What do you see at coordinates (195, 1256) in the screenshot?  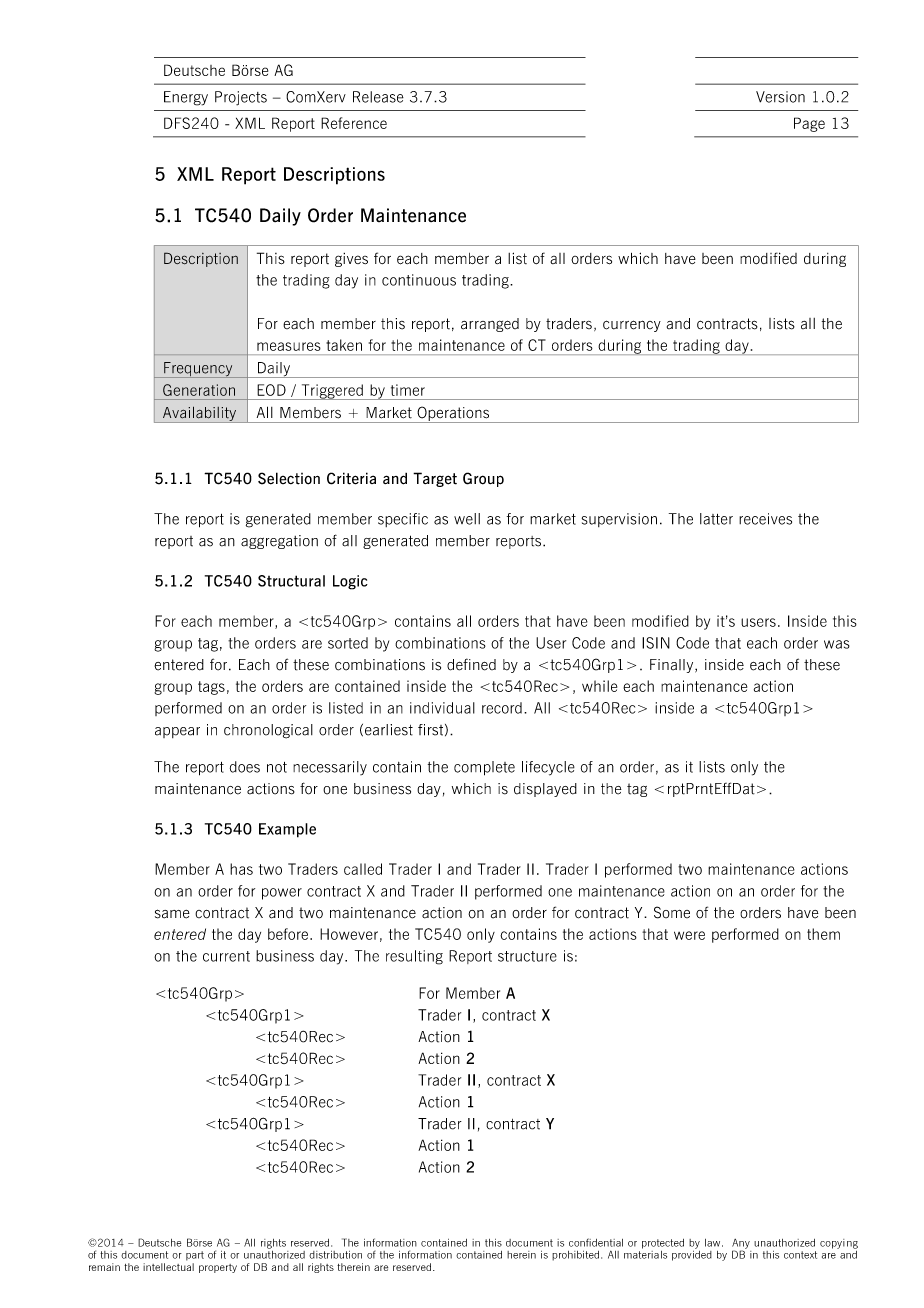 I see `part` at bounding box center [195, 1256].
